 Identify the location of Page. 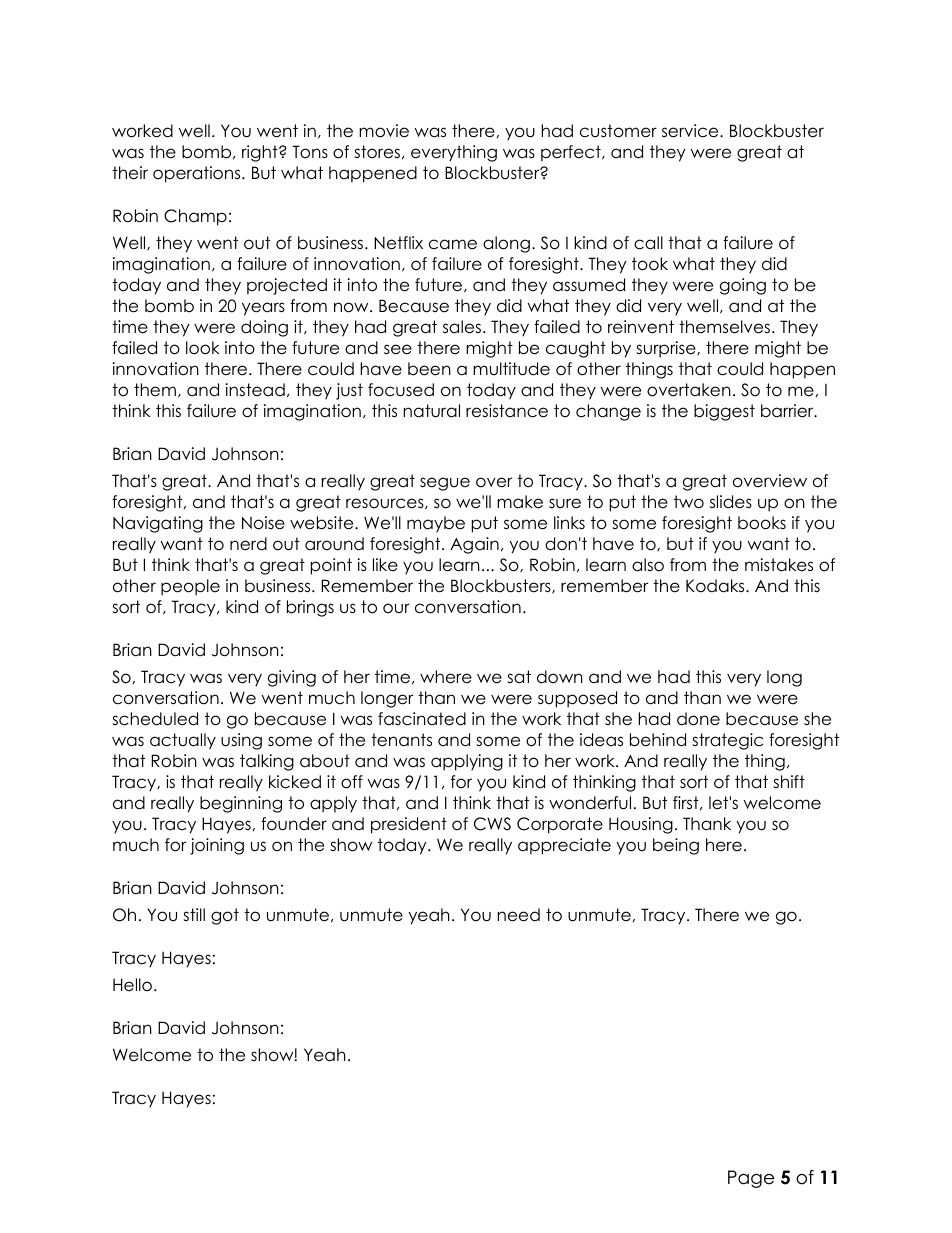
(751, 1179).
